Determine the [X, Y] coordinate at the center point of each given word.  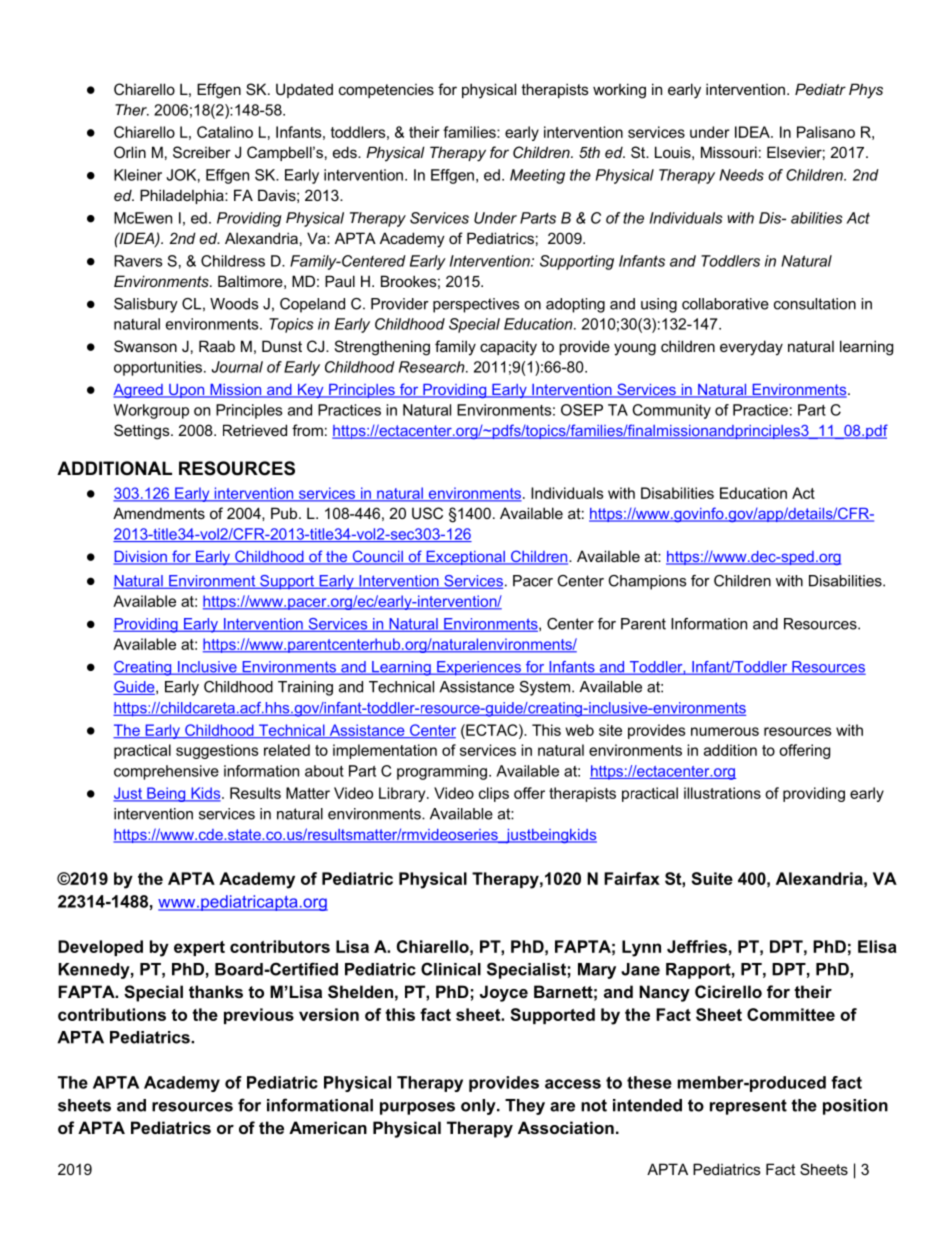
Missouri [729, 152]
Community [672, 411]
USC [427, 513]
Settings [143, 432]
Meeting [537, 176]
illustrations [722, 793]
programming [442, 772]
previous [259, 1016]
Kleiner [138, 175]
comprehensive [166, 772]
